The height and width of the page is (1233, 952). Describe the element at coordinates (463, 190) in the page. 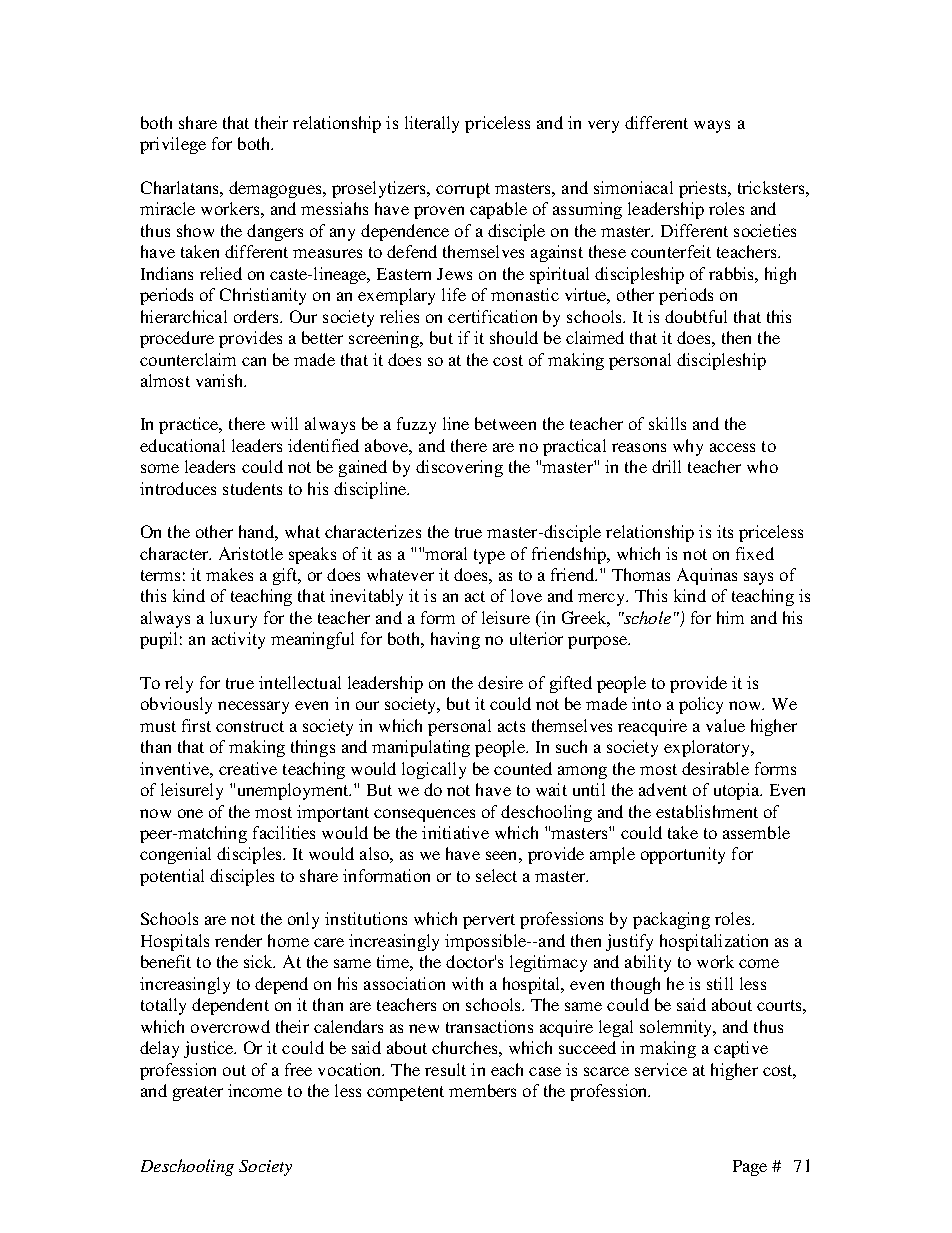

I see `corrupt` at that location.
